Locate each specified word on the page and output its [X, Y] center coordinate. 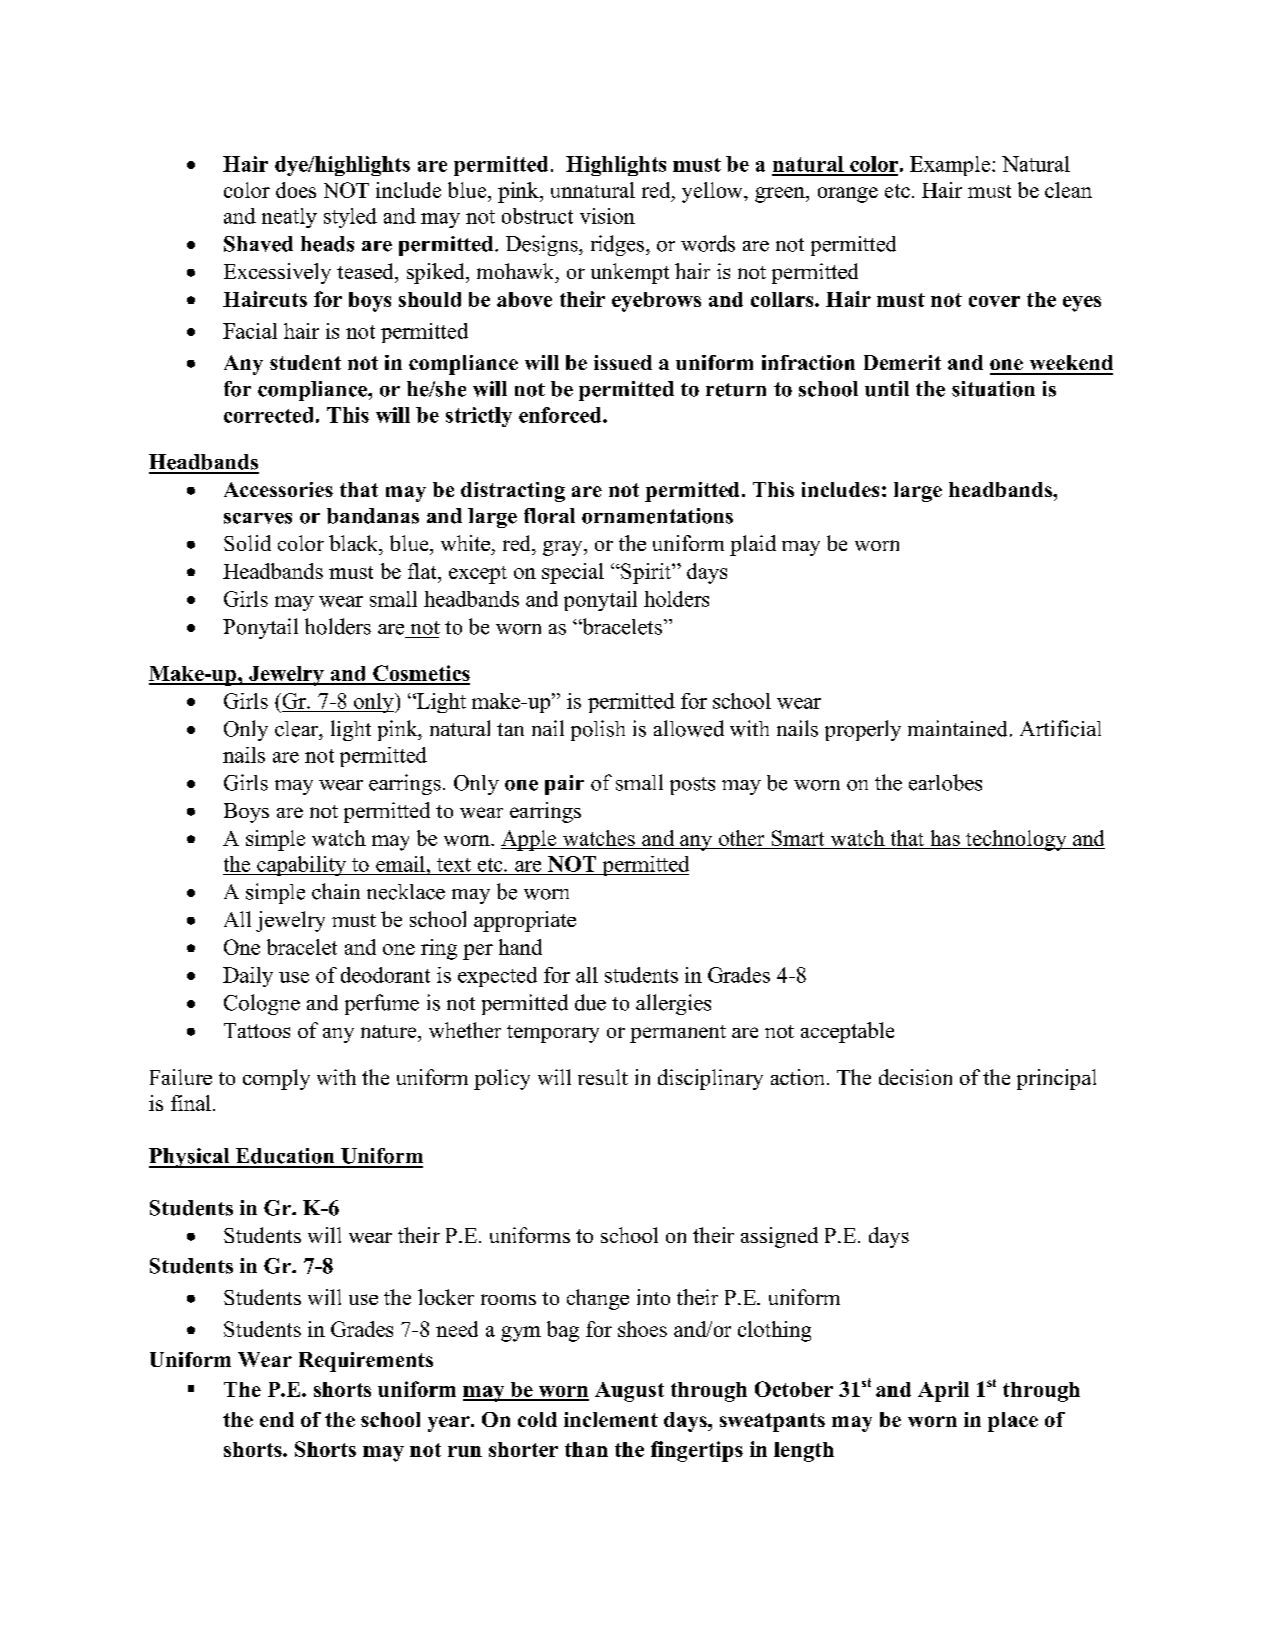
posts [692, 786]
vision [607, 216]
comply [276, 1079]
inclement [611, 1419]
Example [951, 166]
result [603, 1077]
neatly [289, 218]
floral [549, 516]
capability [302, 866]
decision [915, 1077]
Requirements [366, 1362]
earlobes [945, 782]
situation [993, 389]
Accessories [278, 489]
